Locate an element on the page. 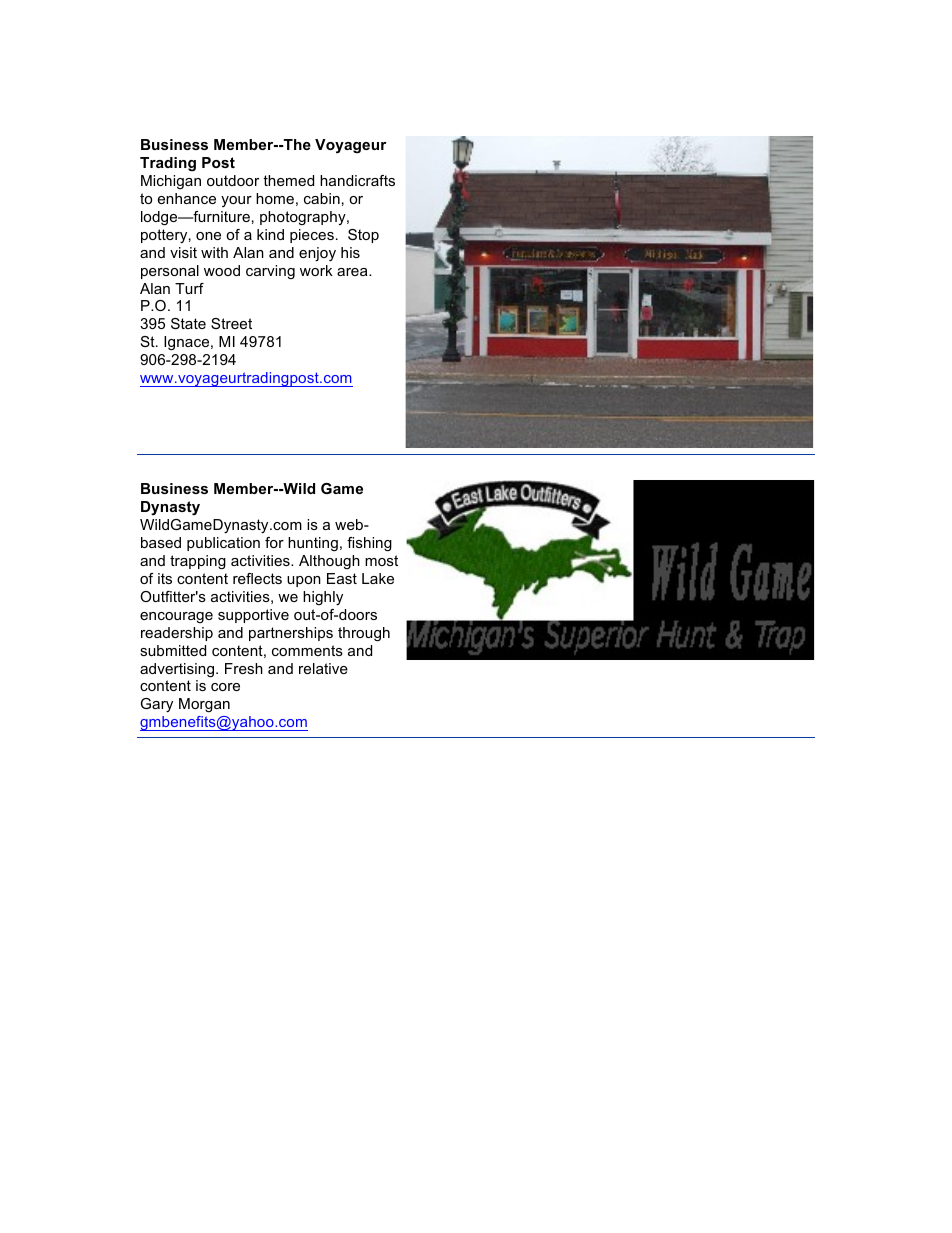 The image size is (952, 1233). handicrafts is located at coordinates (357, 180).
